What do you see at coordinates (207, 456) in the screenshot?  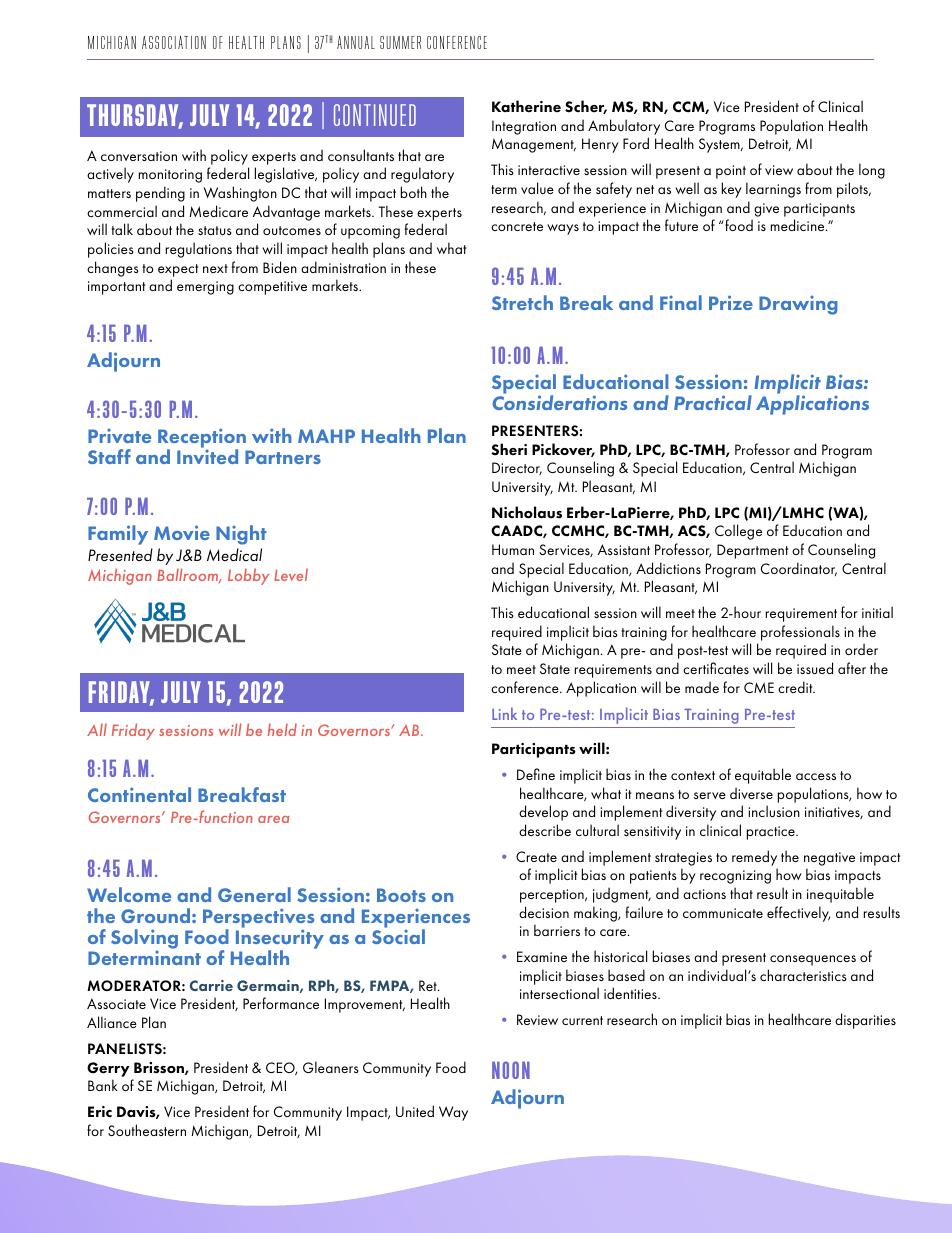 I see `Invited` at bounding box center [207, 456].
